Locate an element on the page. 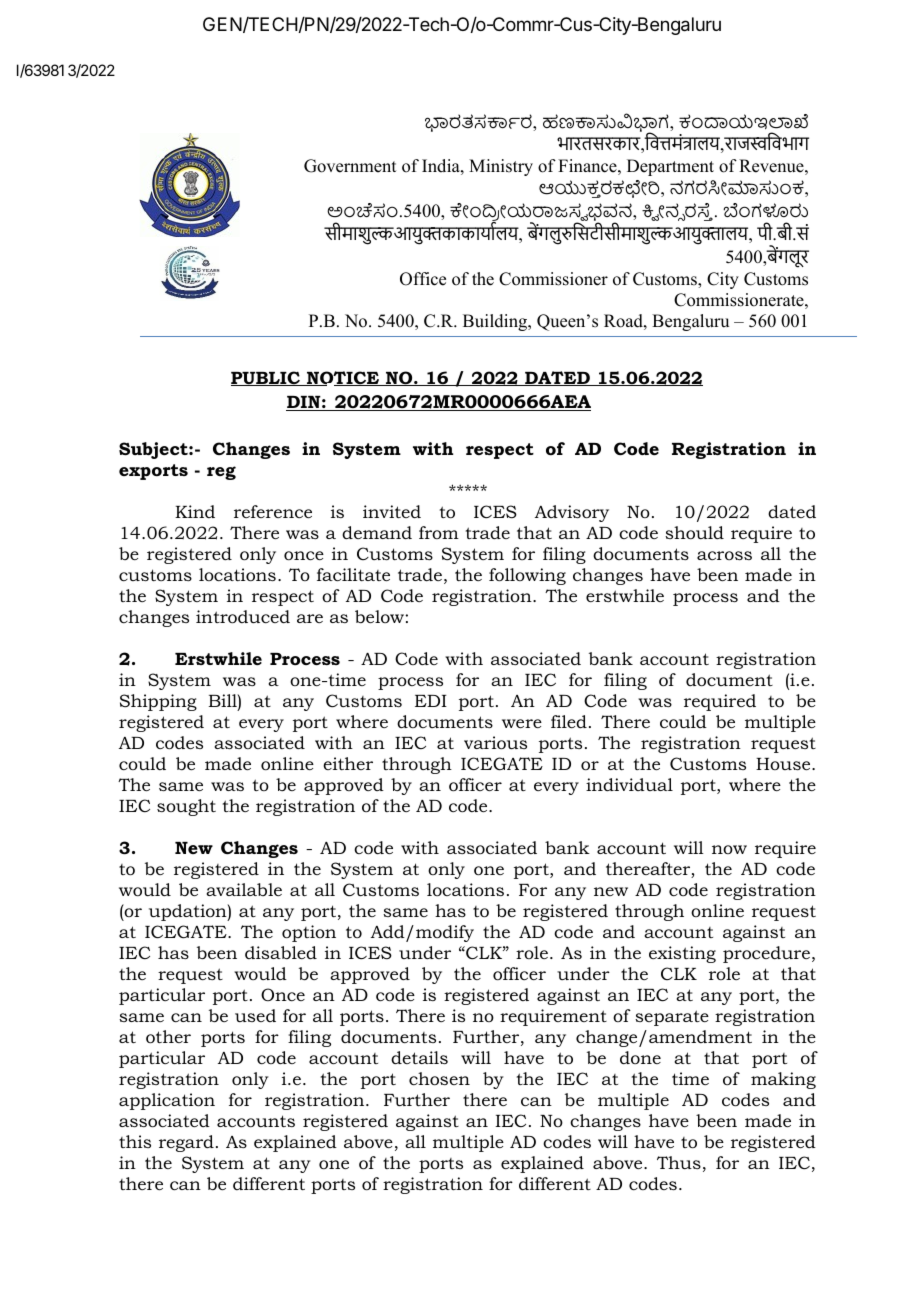 The height and width of the document is (1308, 924). chosen is located at coordinates (439, 1079).
